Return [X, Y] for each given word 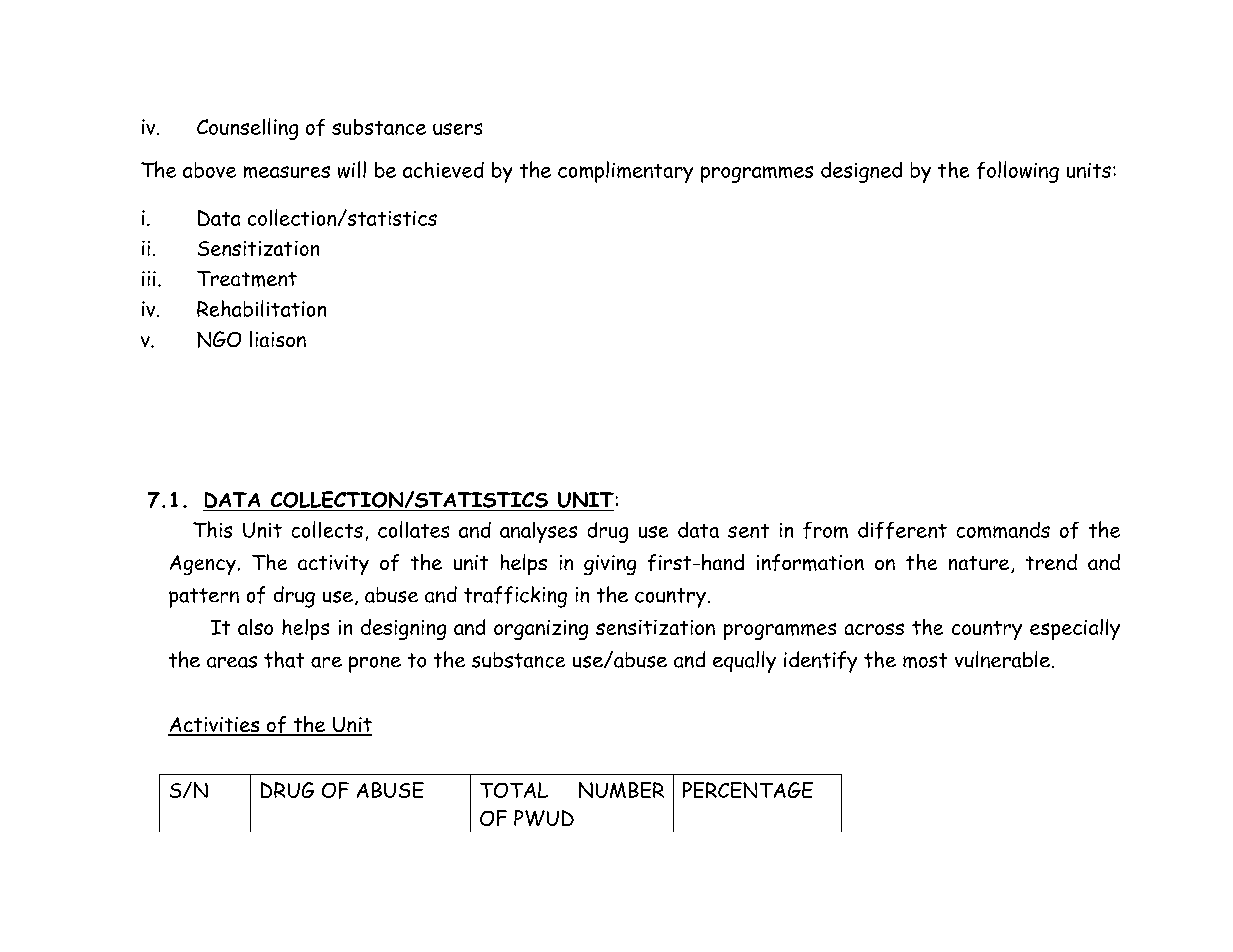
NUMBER [621, 790]
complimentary [625, 172]
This [212, 529]
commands [1003, 530]
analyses [538, 532]
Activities [215, 726]
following [1018, 172]
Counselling [247, 129]
